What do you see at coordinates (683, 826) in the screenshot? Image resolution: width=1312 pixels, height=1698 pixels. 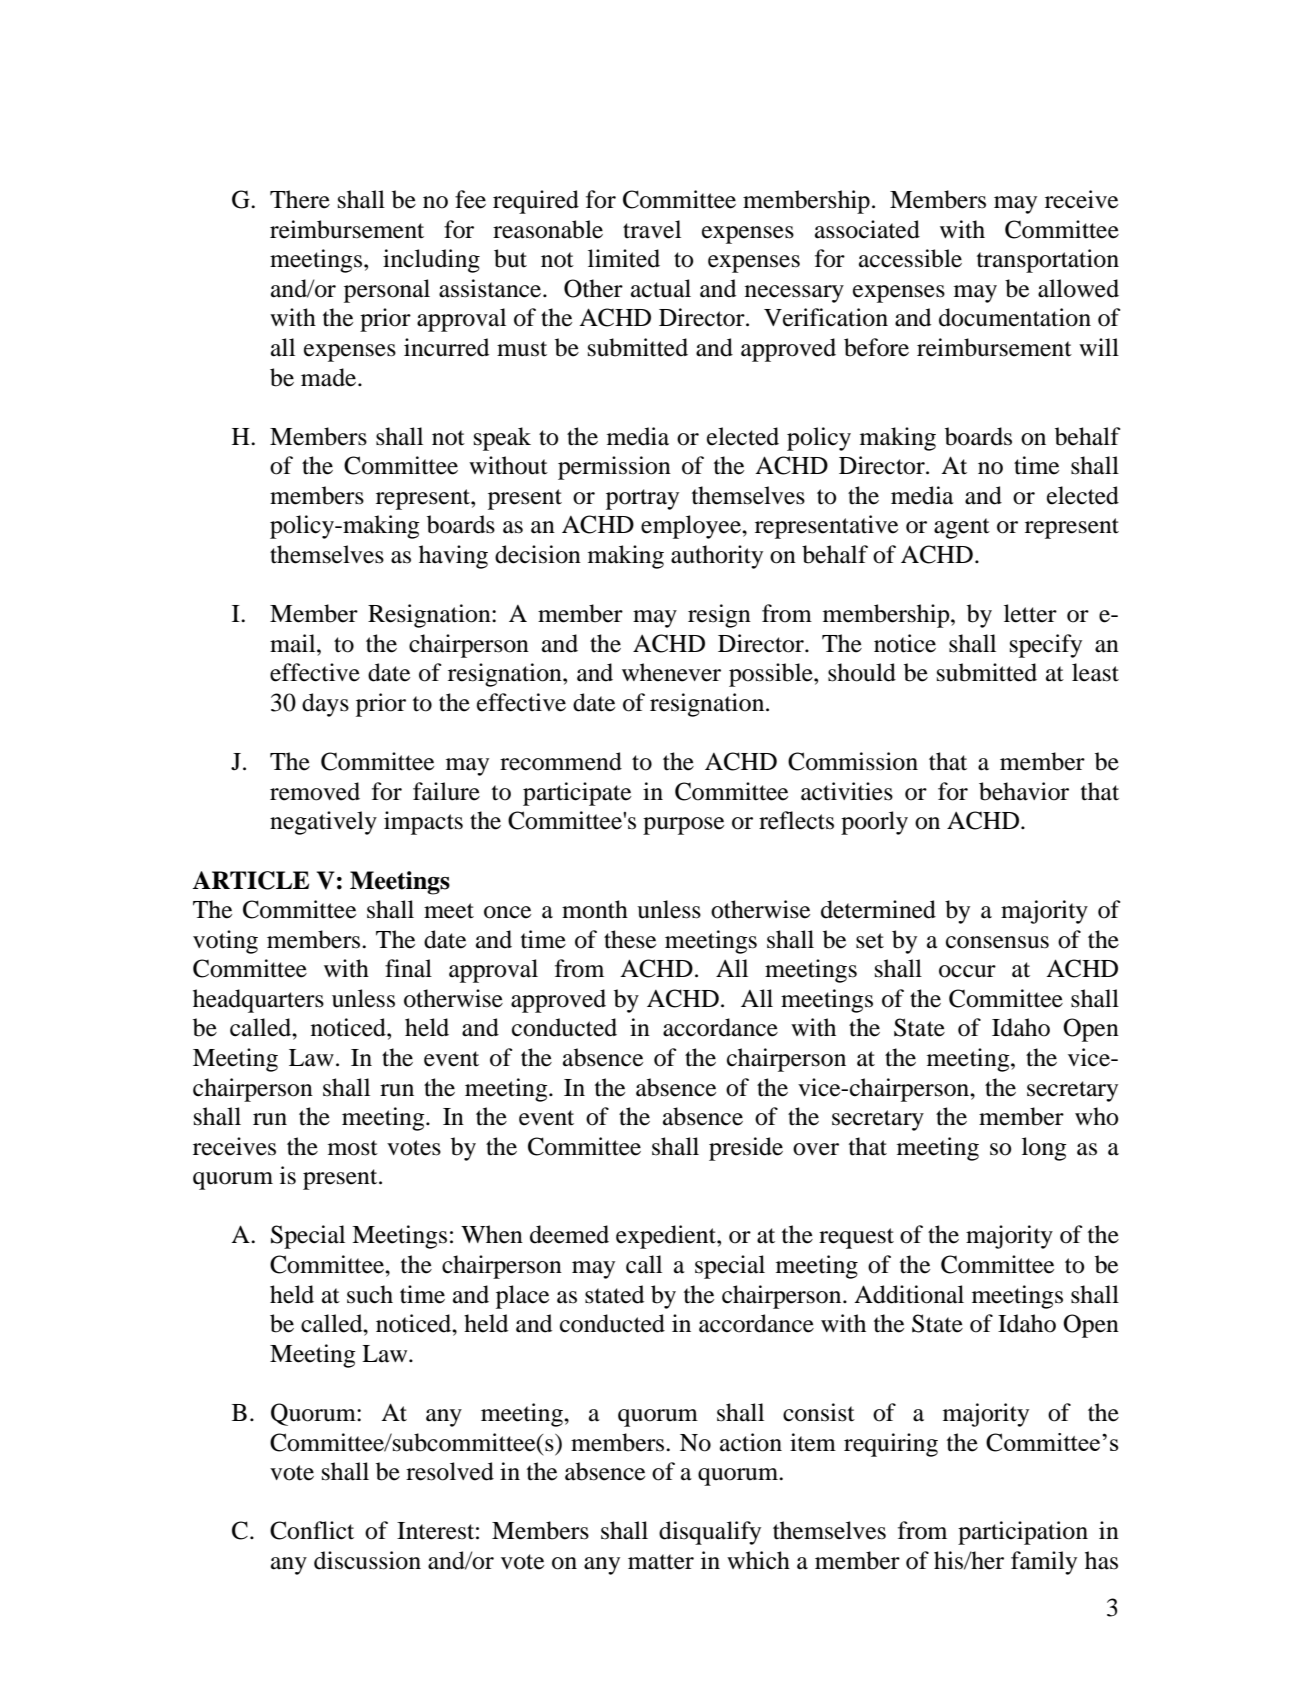 I see `purpose` at bounding box center [683, 826].
